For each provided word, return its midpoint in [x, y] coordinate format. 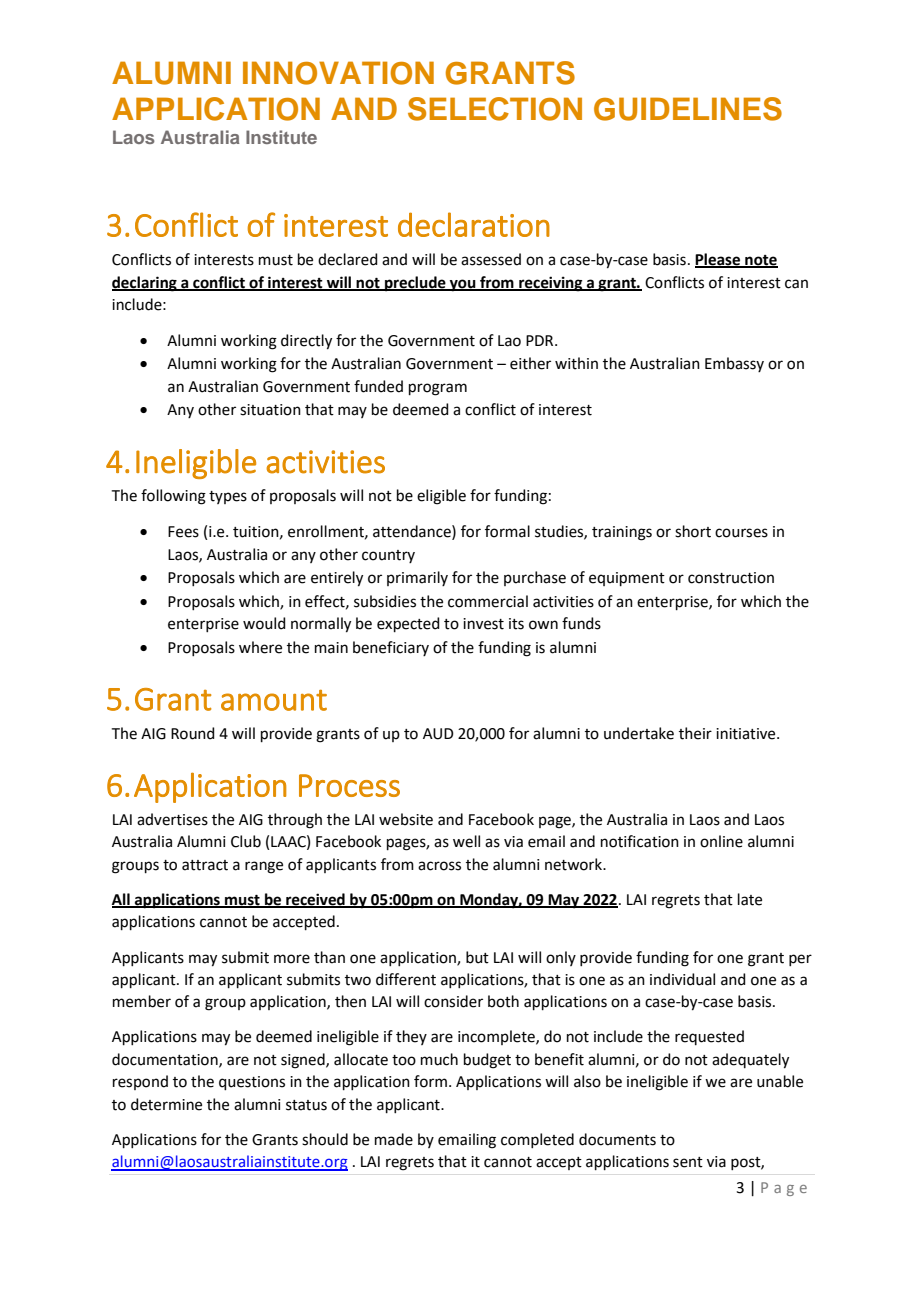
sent [688, 1162]
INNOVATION [338, 73]
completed [537, 1140]
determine [166, 1104]
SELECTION [495, 109]
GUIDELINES [688, 109]
